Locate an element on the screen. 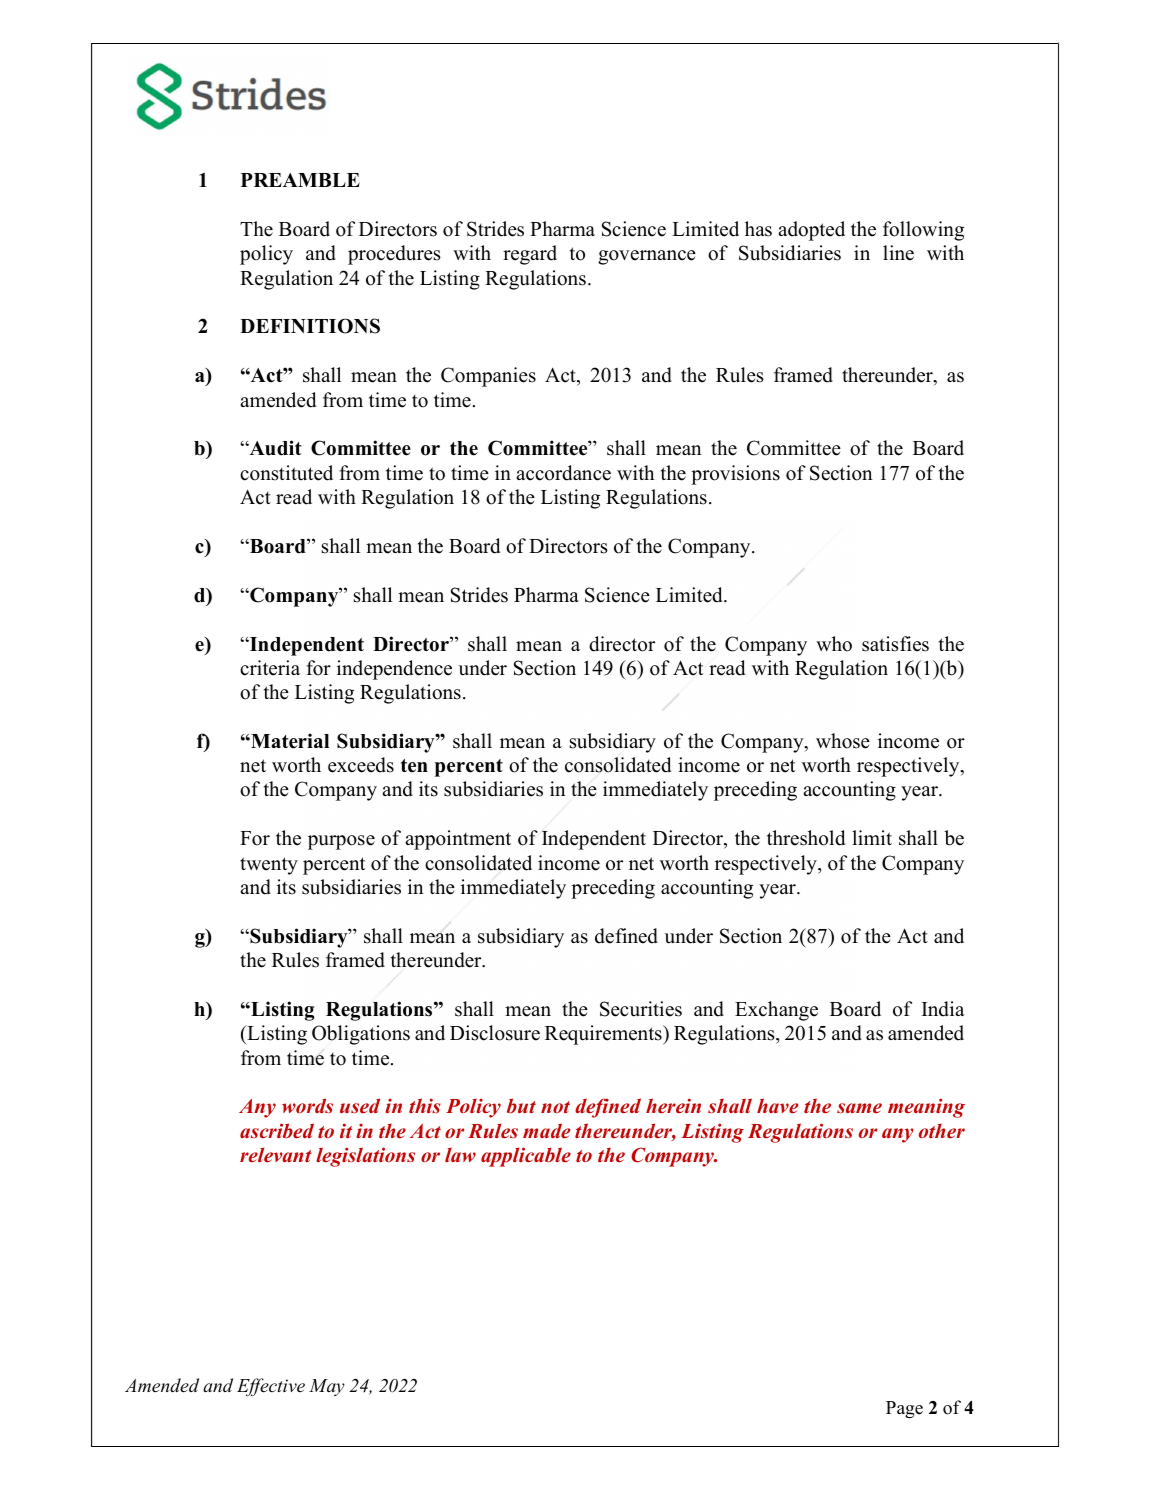 This screenshot has height=1490, width=1151. procedures is located at coordinates (394, 255).
